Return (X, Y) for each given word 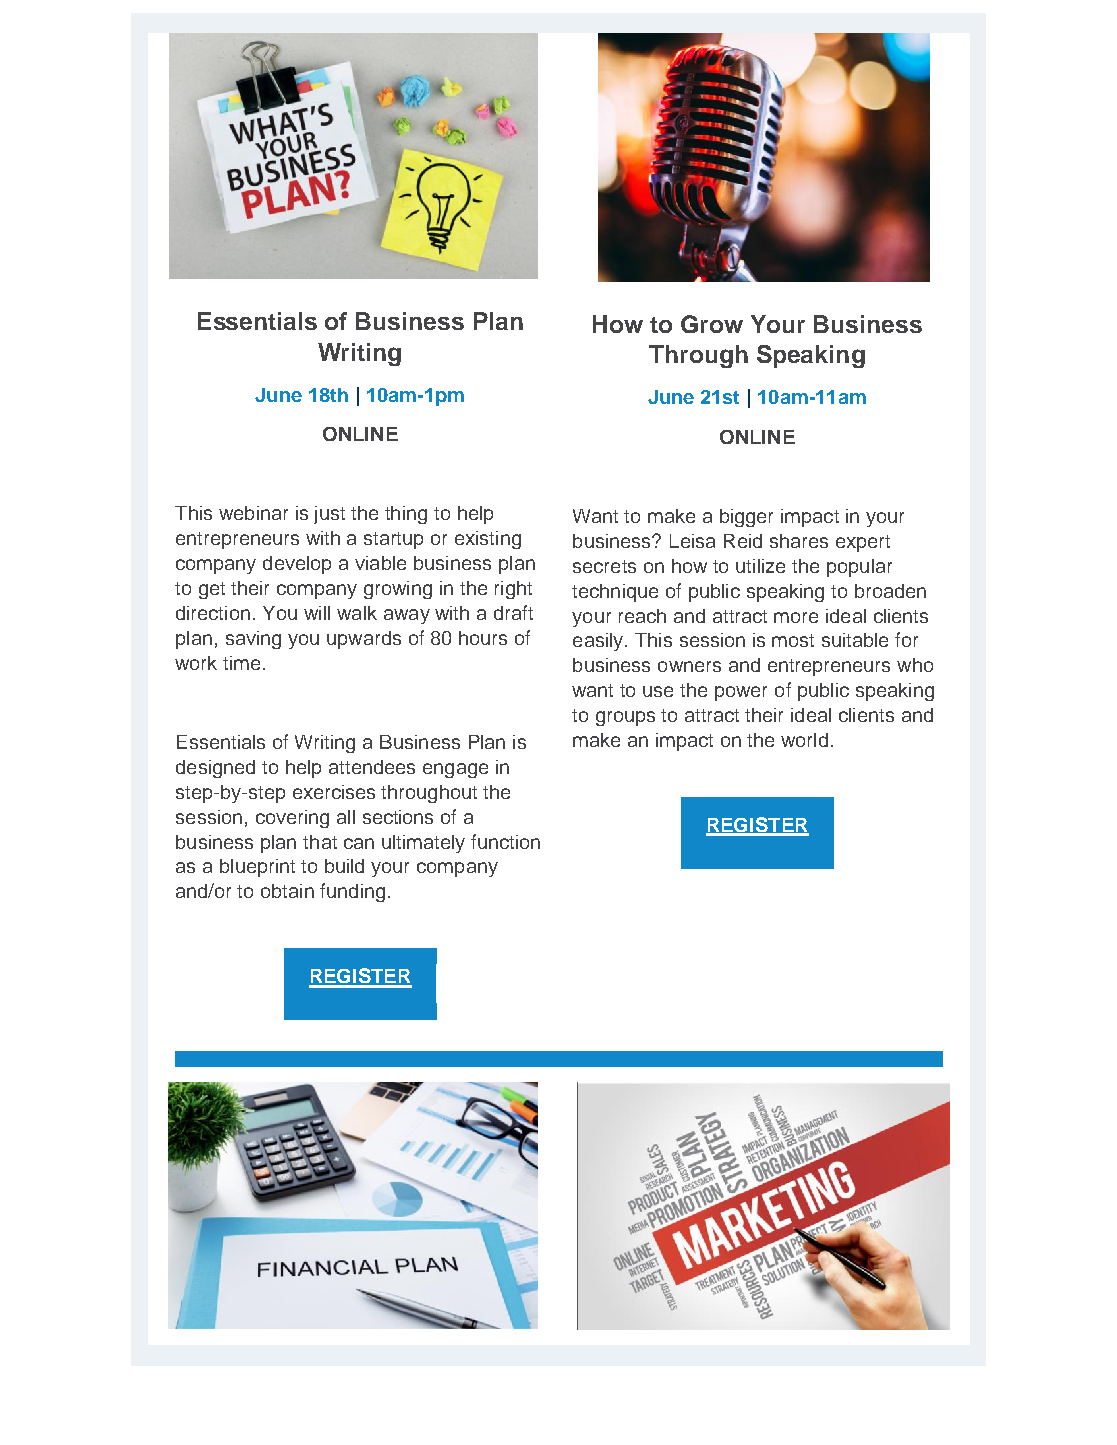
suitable (855, 640)
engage (455, 770)
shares (799, 541)
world (804, 740)
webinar (253, 513)
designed (215, 769)
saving (253, 640)
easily (599, 642)
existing (488, 540)
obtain (287, 891)
